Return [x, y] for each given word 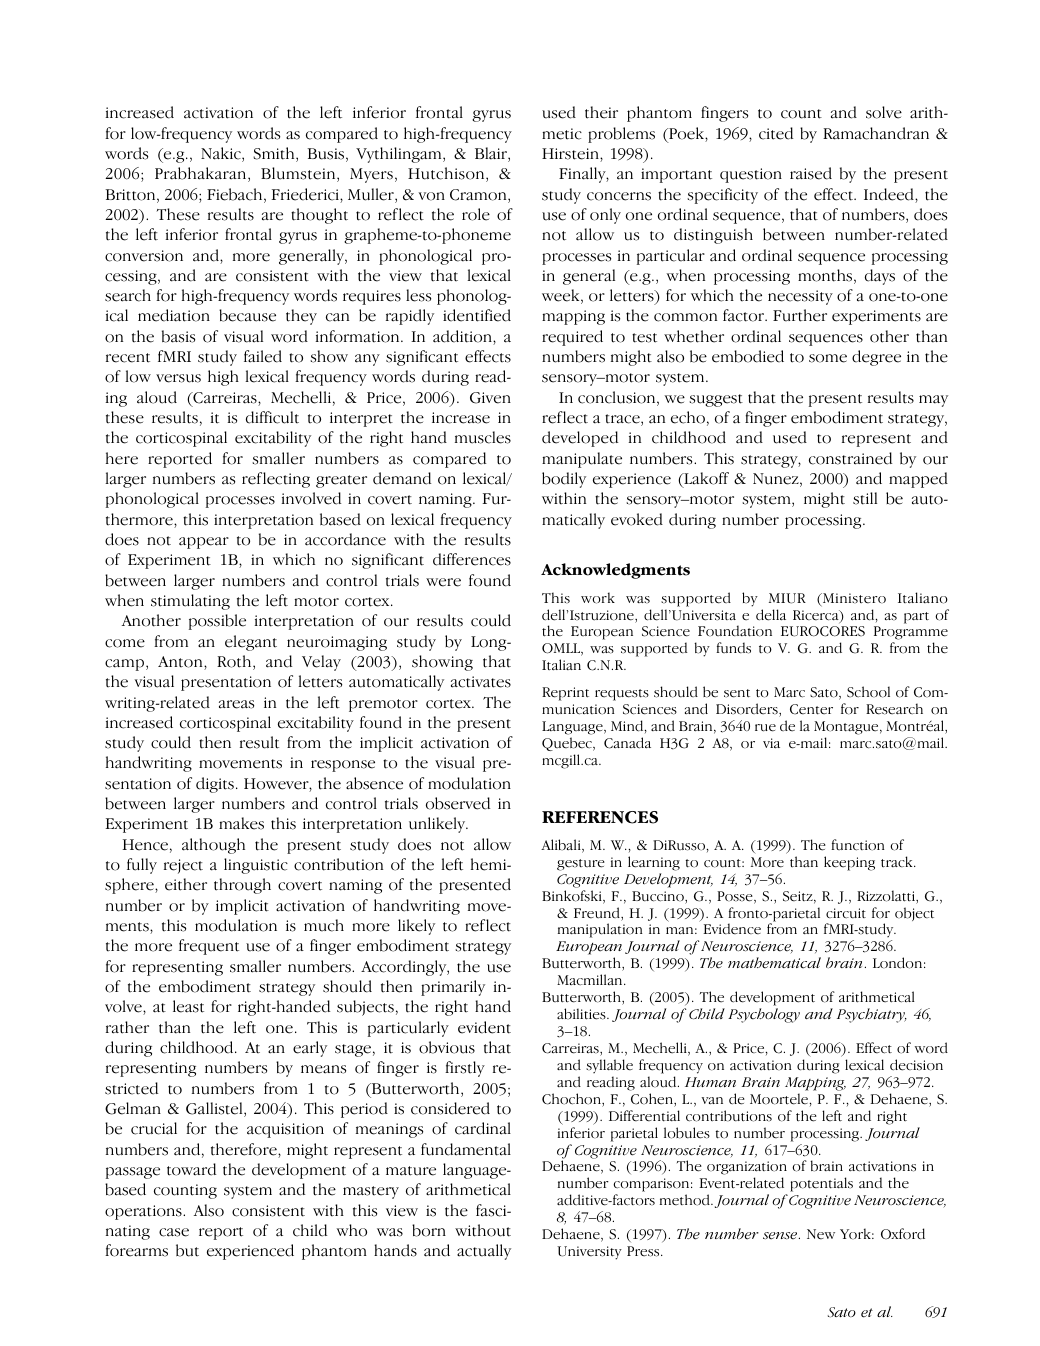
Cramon [479, 196]
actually [484, 1252]
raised [811, 173]
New [821, 1234]
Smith [275, 154]
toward [191, 1169]
